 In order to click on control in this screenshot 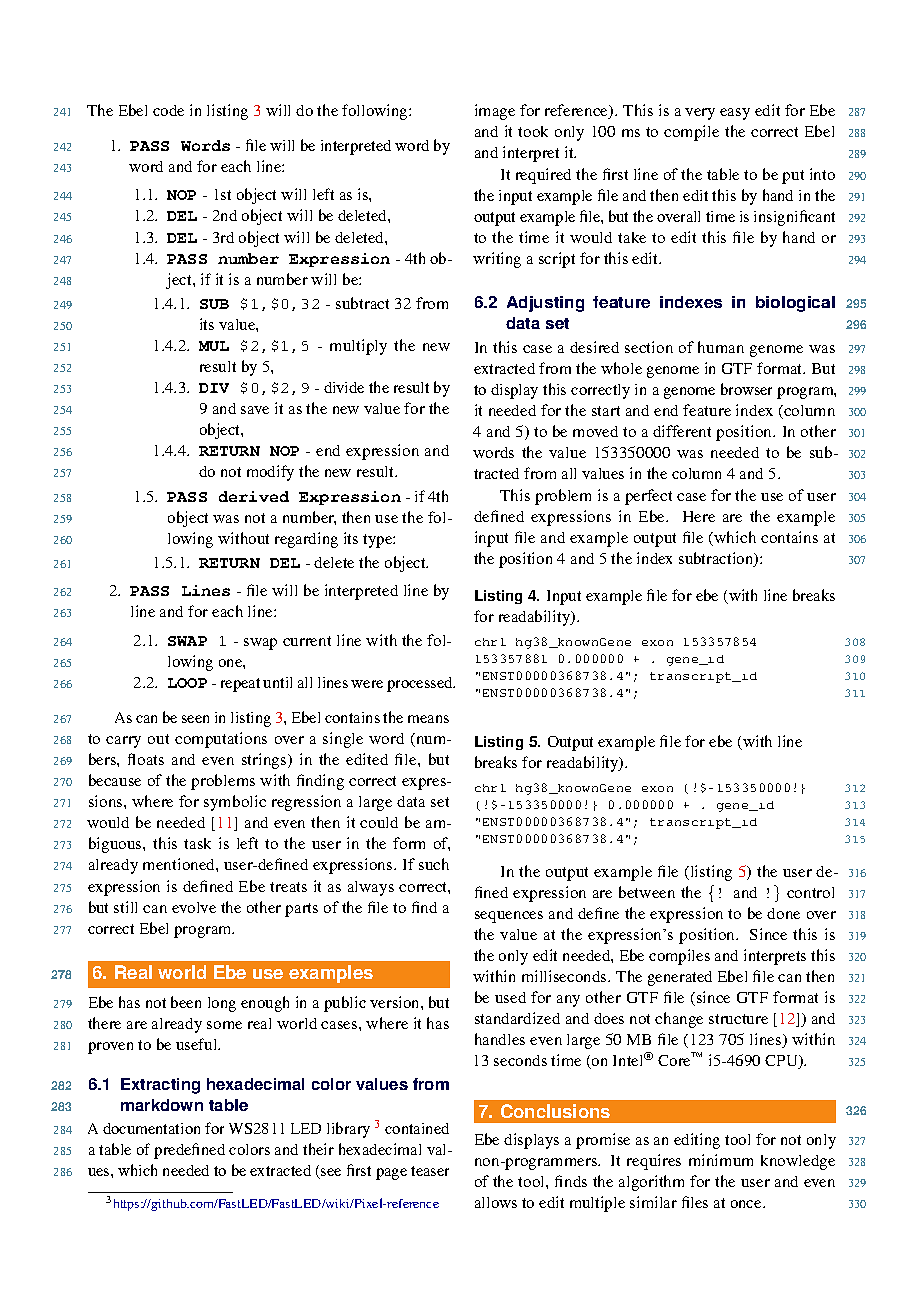, I will do `click(810, 892)`.
